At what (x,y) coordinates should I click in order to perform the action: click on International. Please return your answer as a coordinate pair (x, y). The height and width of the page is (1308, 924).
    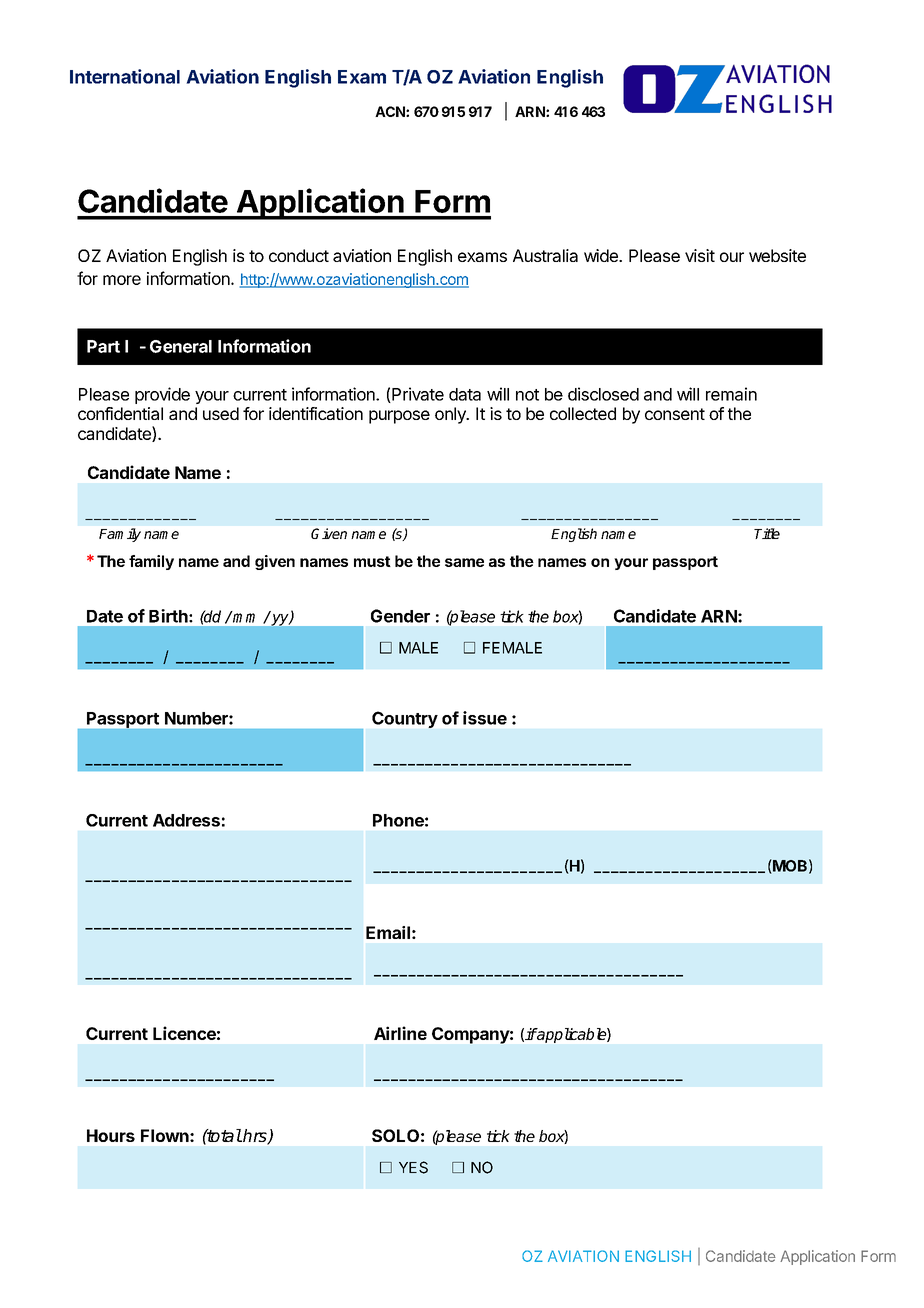
    Looking at the image, I should click on (125, 76).
